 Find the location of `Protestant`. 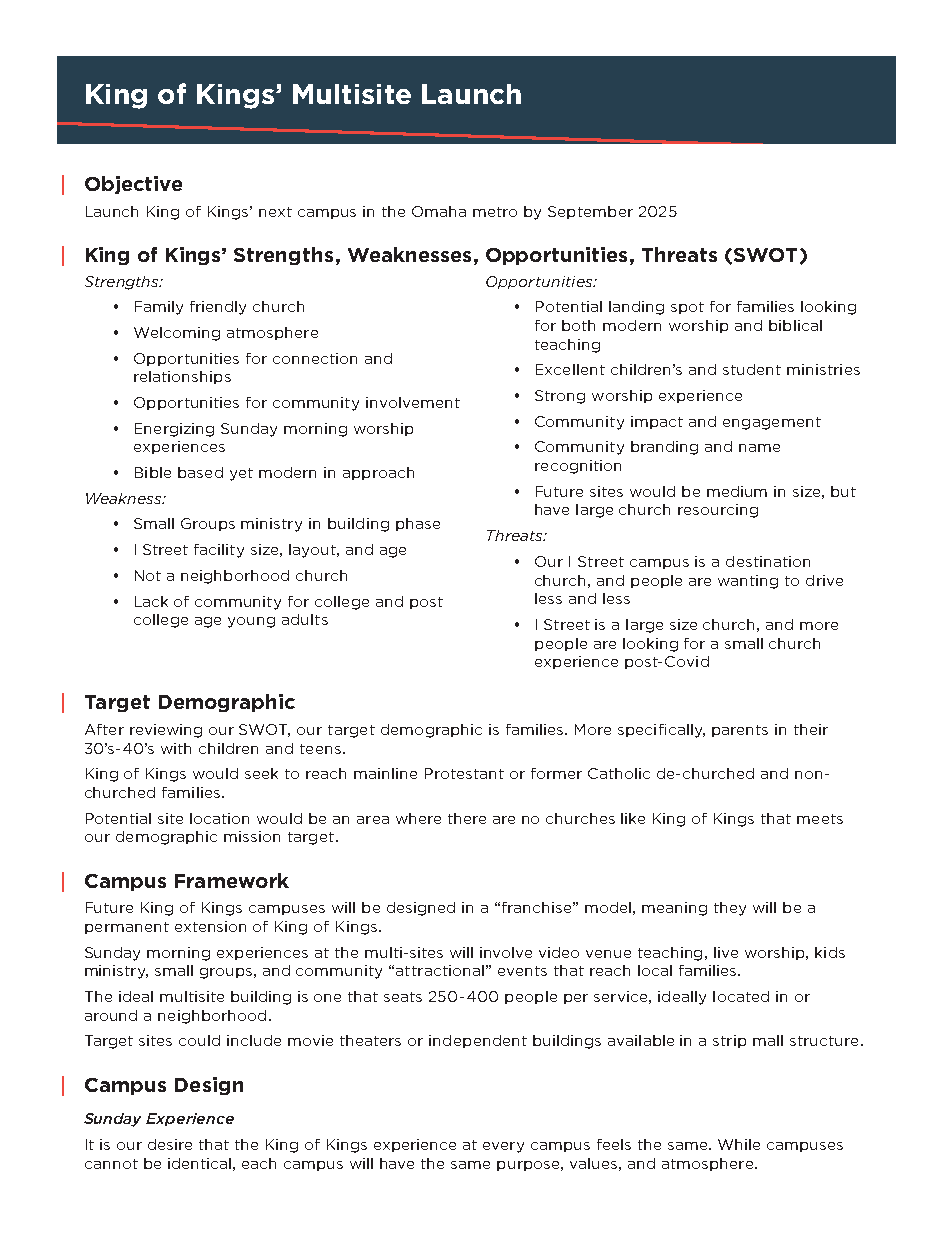

Protestant is located at coordinates (464, 773).
